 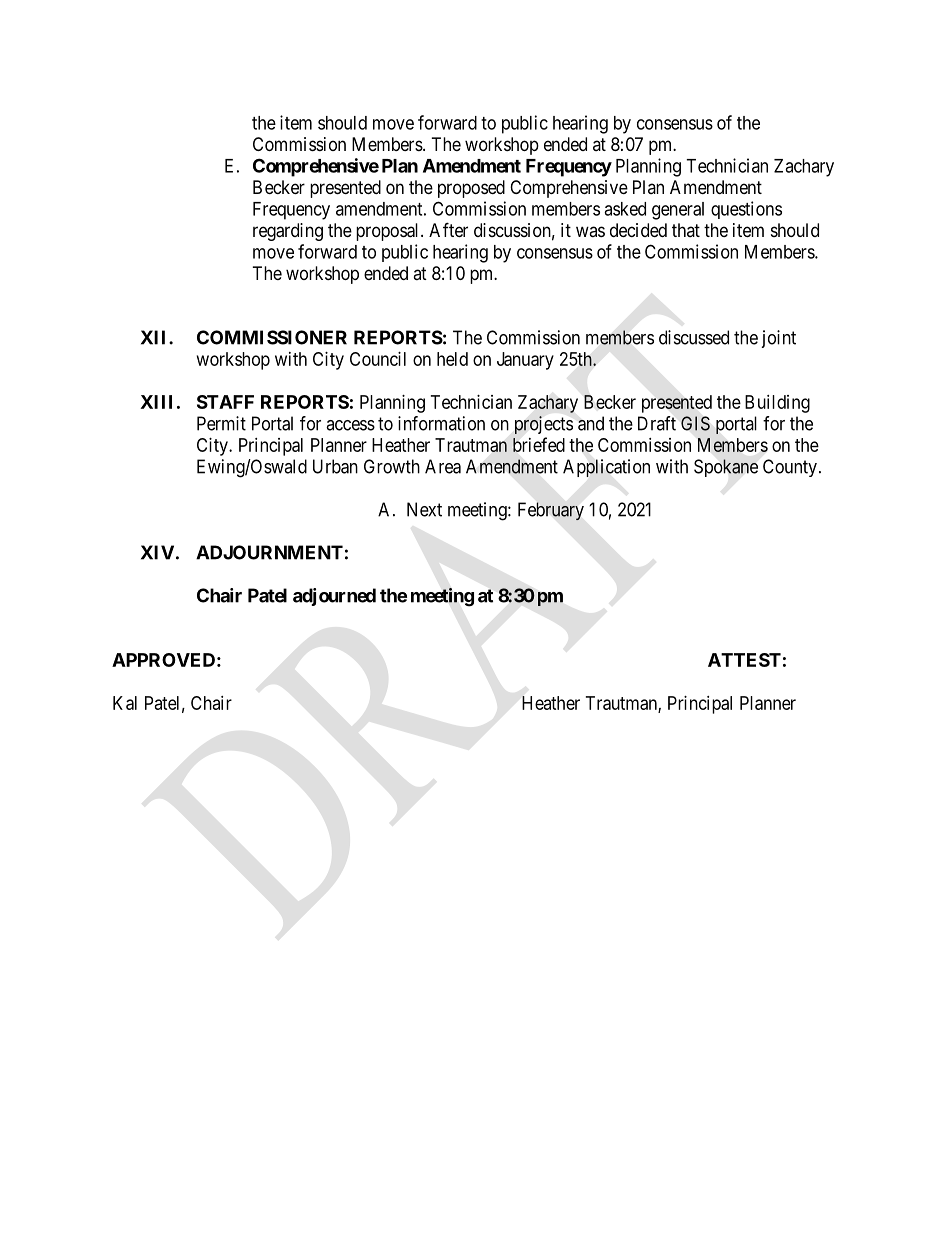 I want to click on ATTEST, so click(x=744, y=660).
